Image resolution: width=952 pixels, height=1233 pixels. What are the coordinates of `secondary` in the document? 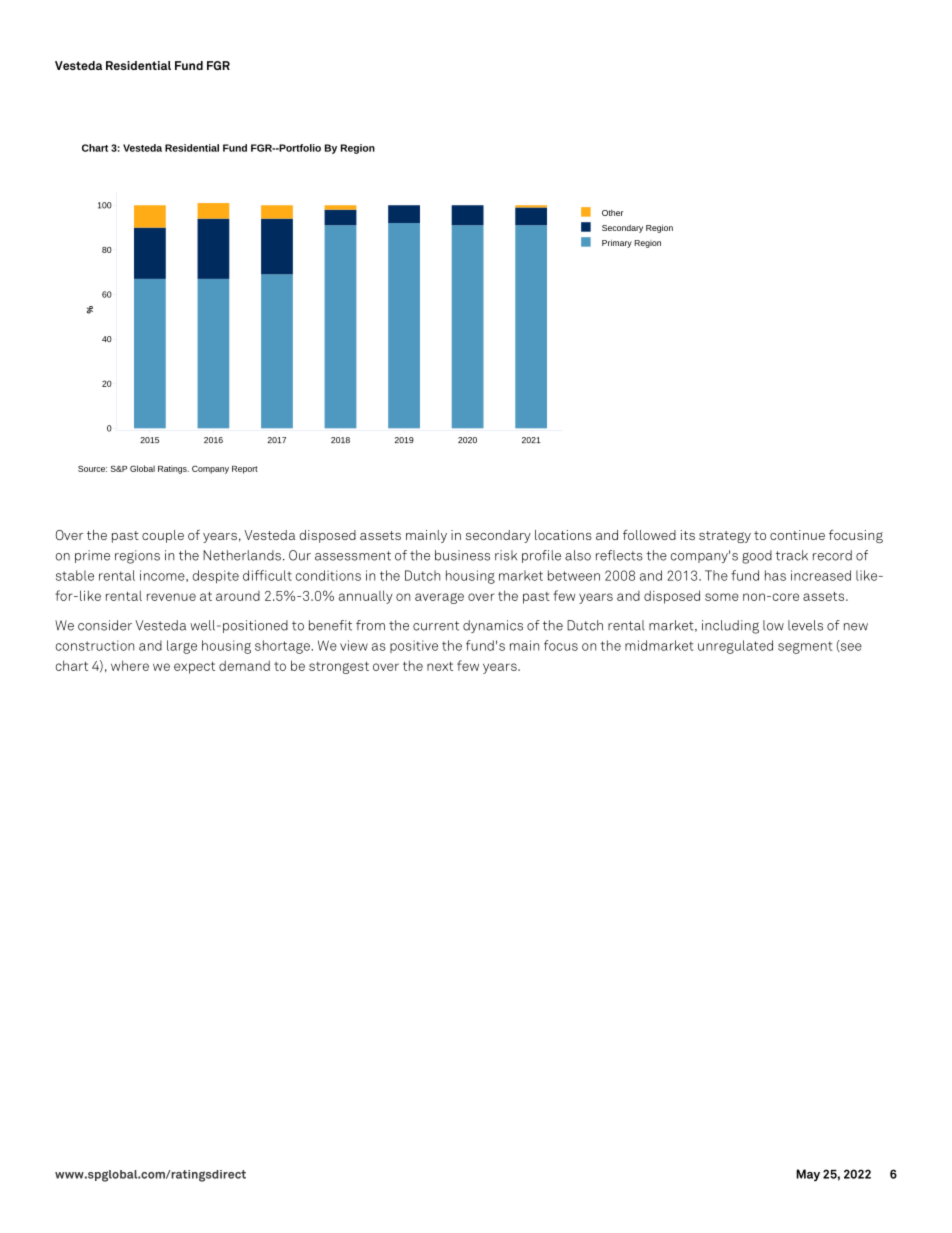 It's located at (498, 536).
